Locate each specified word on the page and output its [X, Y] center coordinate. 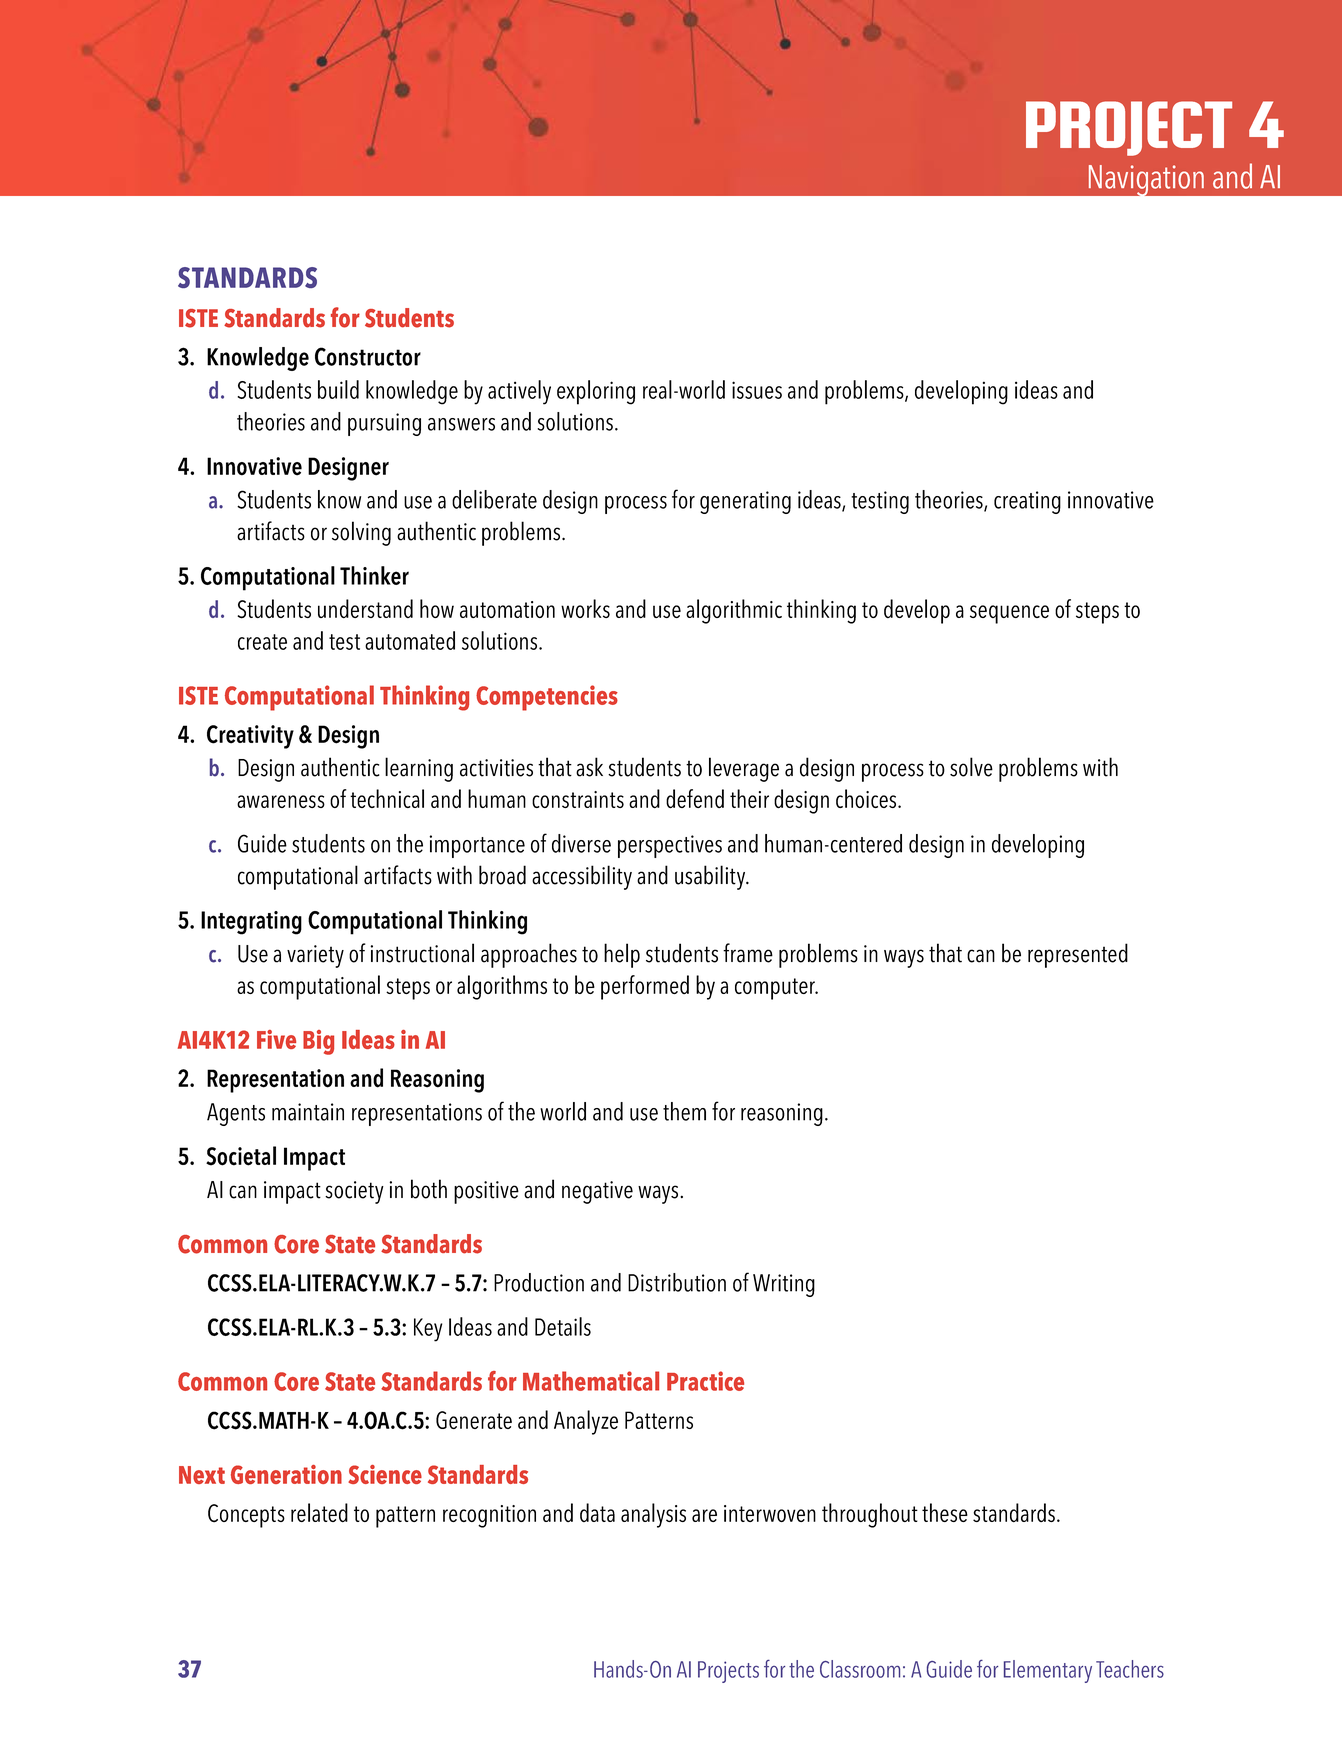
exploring [596, 392]
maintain [308, 1112]
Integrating [251, 923]
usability [711, 877]
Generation [286, 1474]
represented [1078, 955]
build [338, 389]
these [945, 1512]
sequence [1009, 614]
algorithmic [734, 611]
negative [597, 1192]
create [262, 642]
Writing [784, 1285]
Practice [705, 1381]
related [319, 1512]
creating [1027, 502]
